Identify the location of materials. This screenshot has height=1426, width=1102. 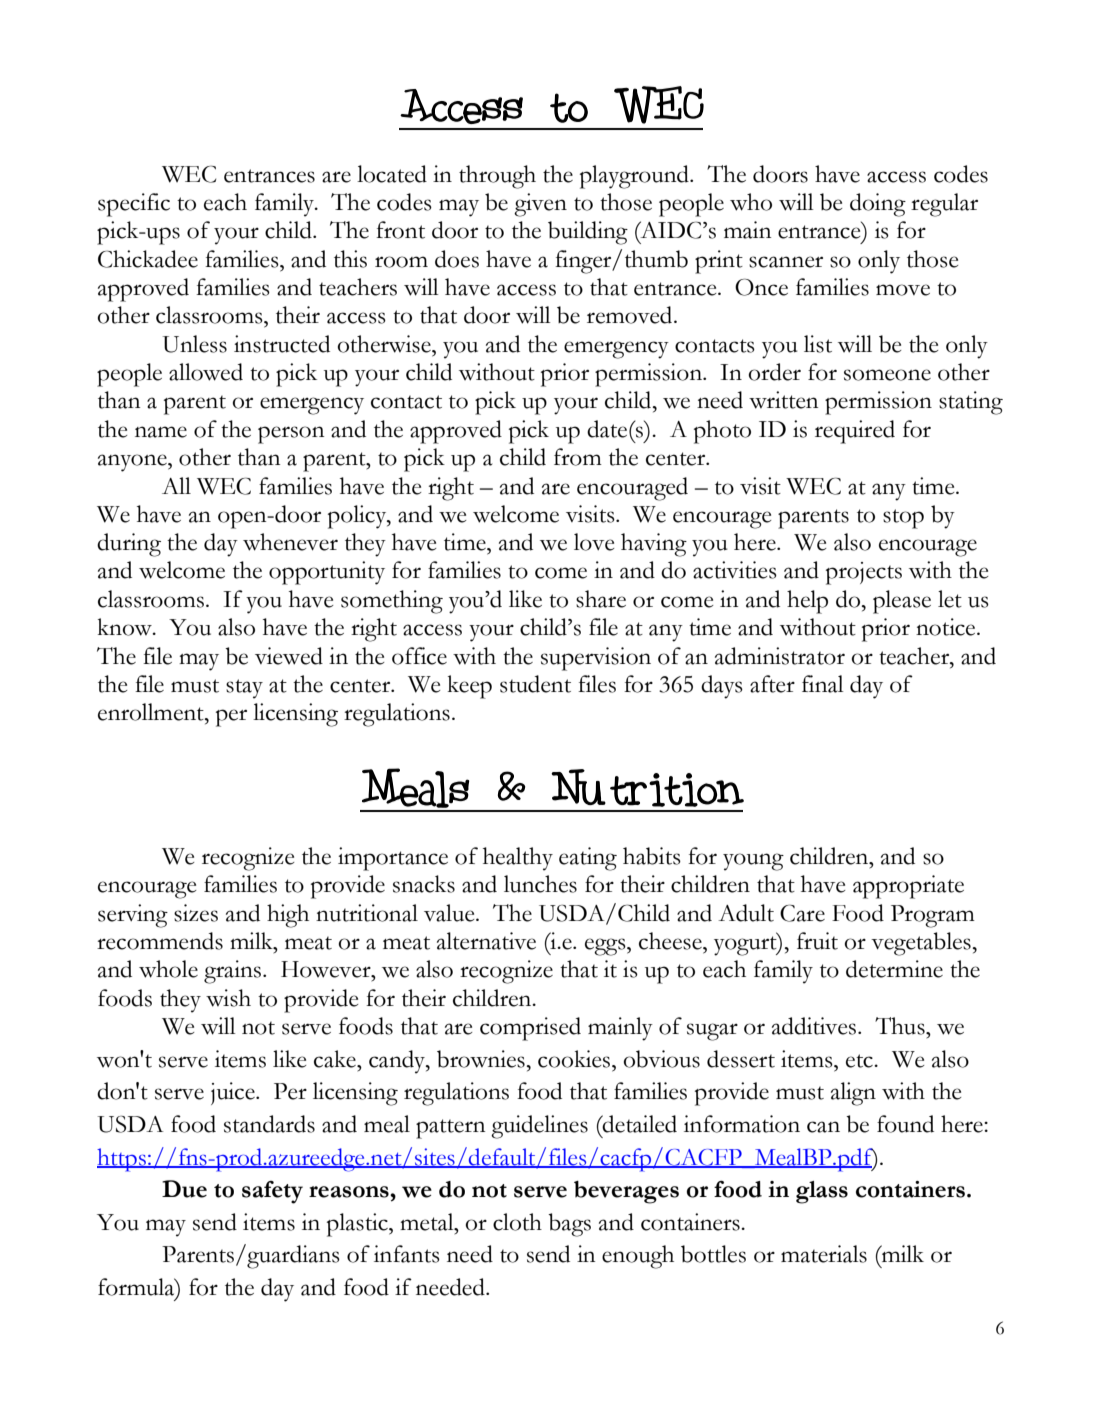
(824, 1254).
